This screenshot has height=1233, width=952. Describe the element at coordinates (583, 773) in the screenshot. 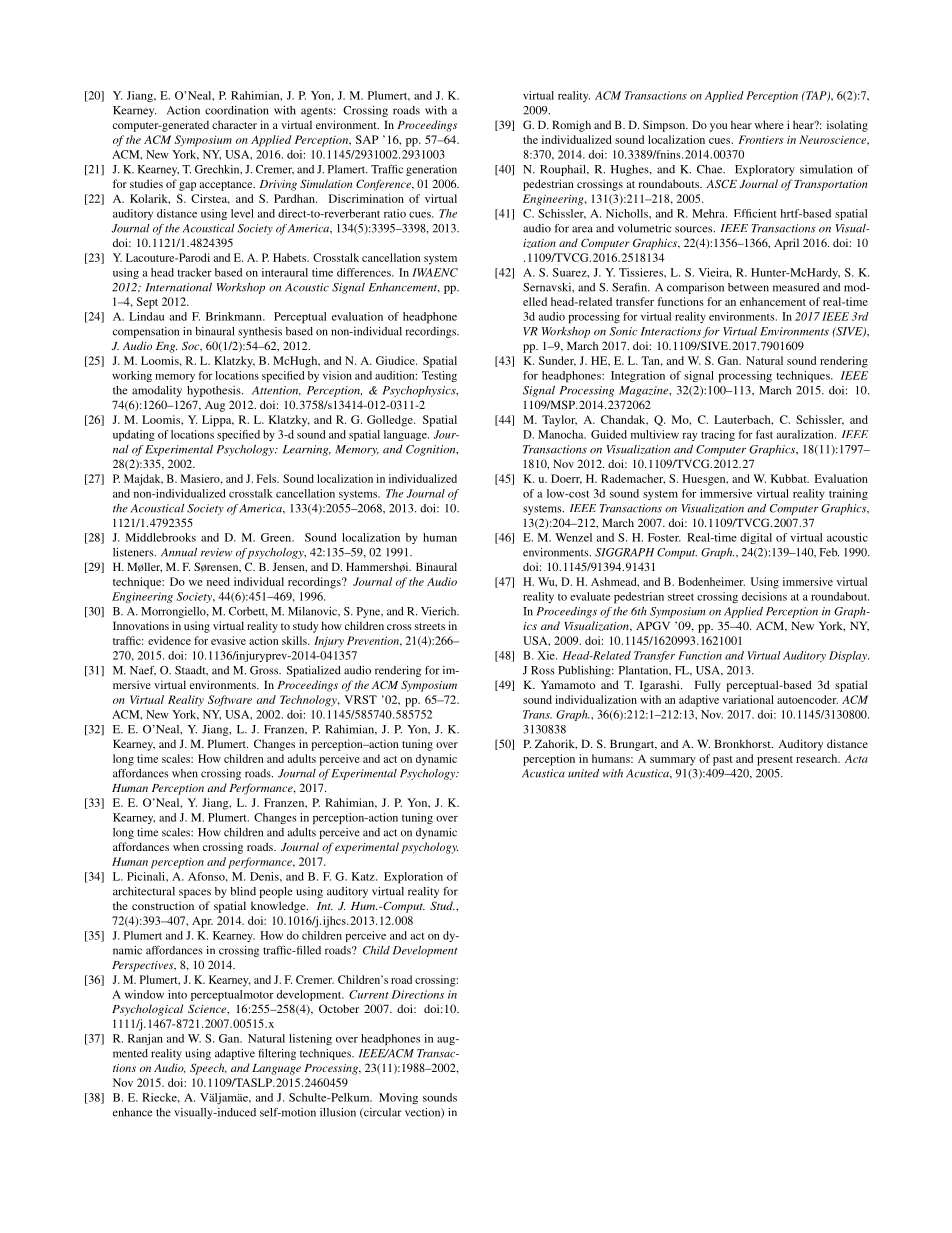

I see `united` at that location.
